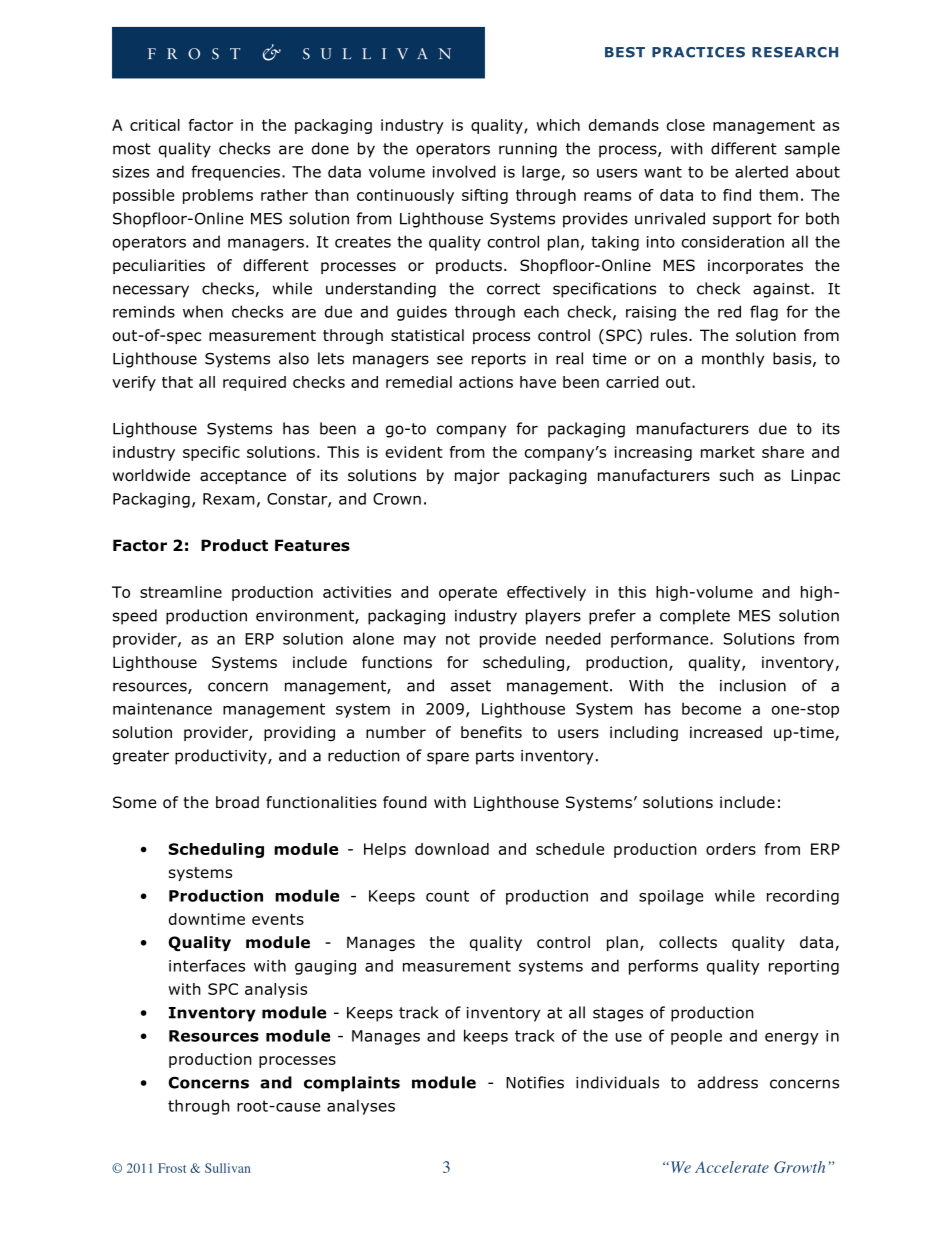 The image size is (952, 1233). I want to click on events, so click(278, 919).
